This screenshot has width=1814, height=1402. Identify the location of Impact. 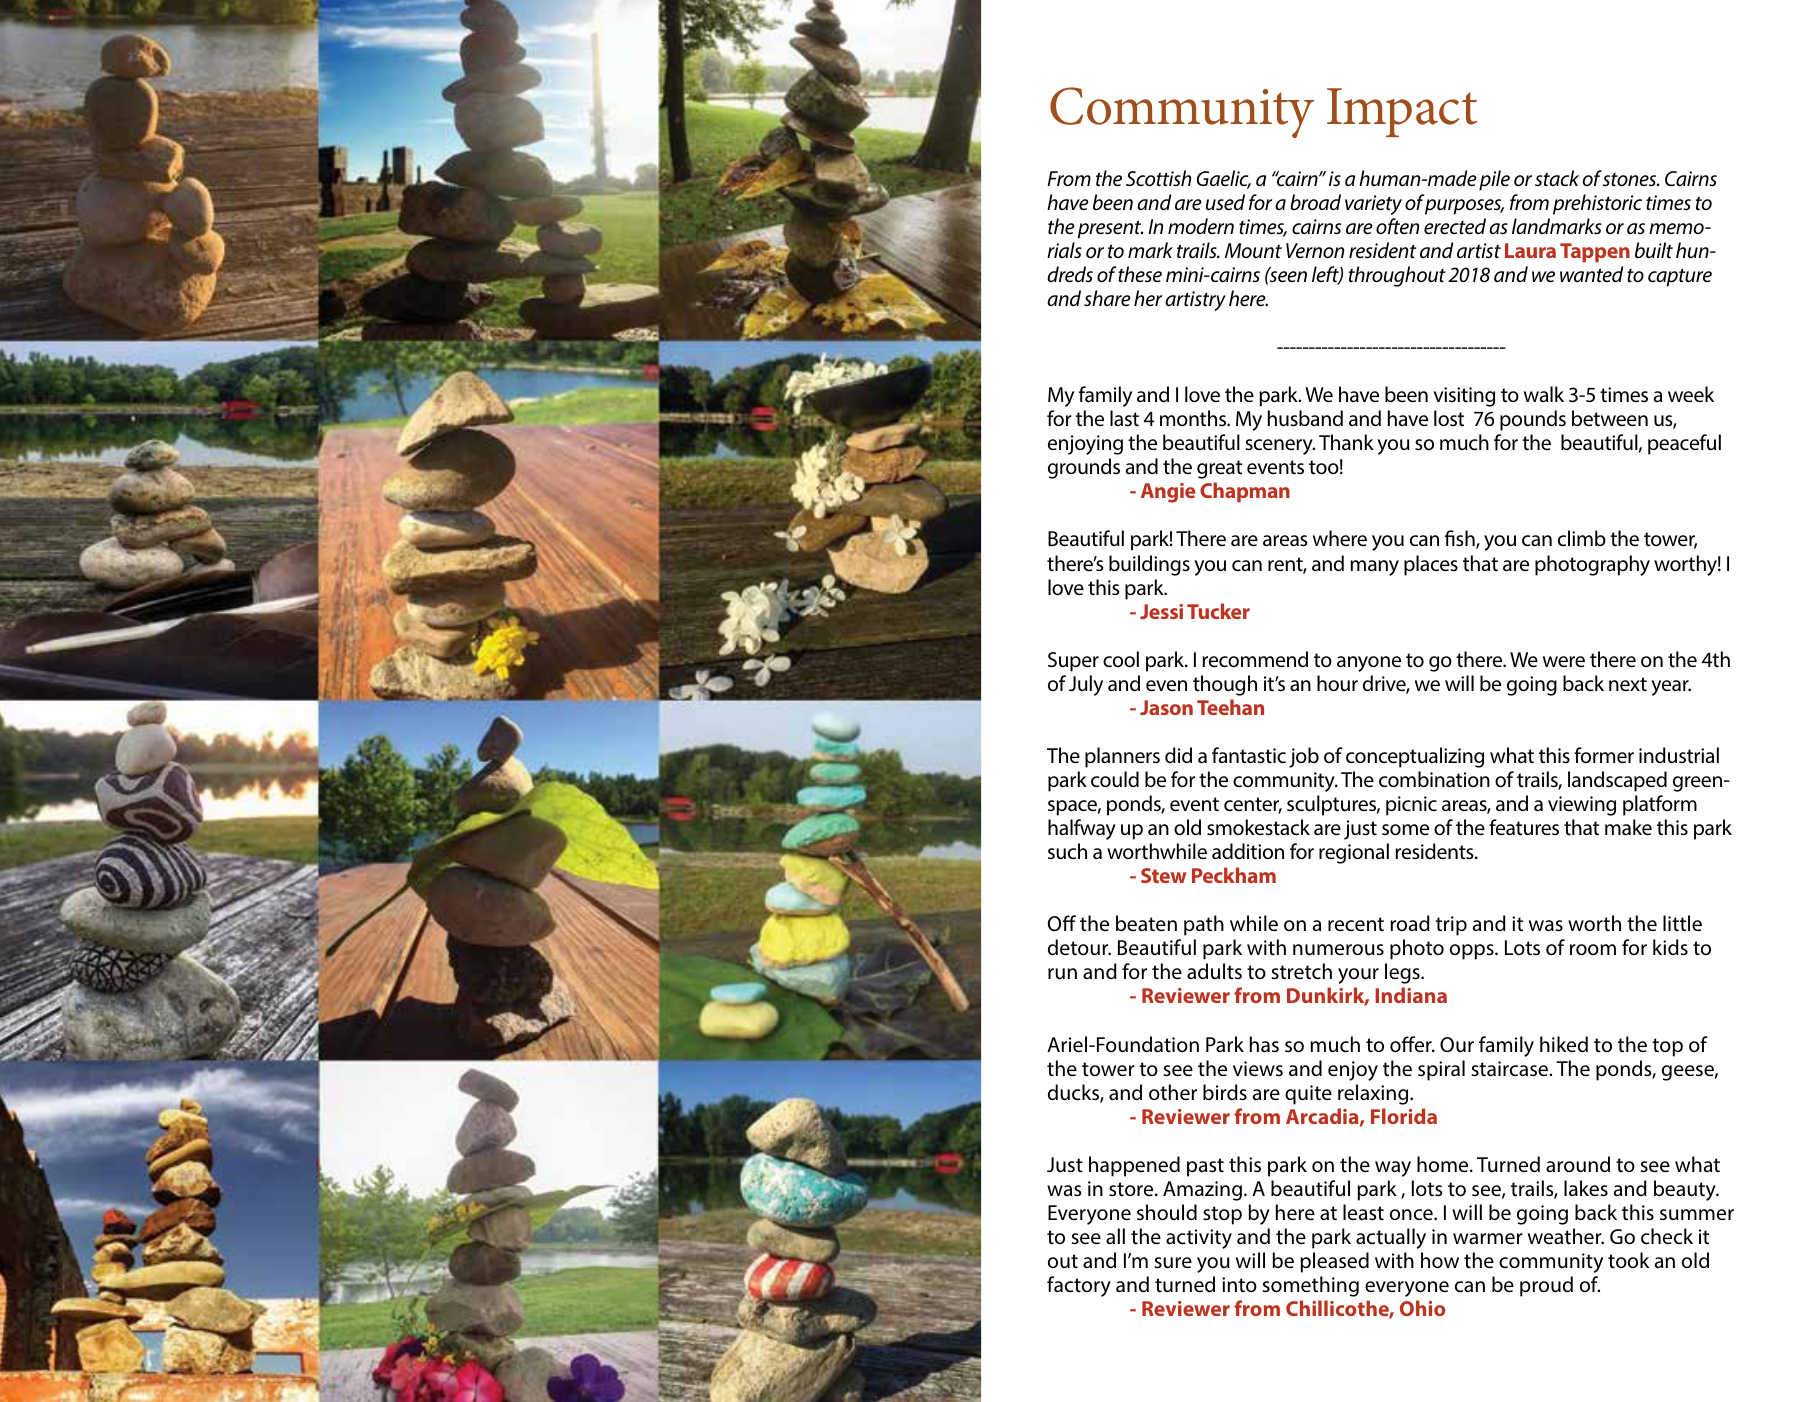
(1402, 112).
